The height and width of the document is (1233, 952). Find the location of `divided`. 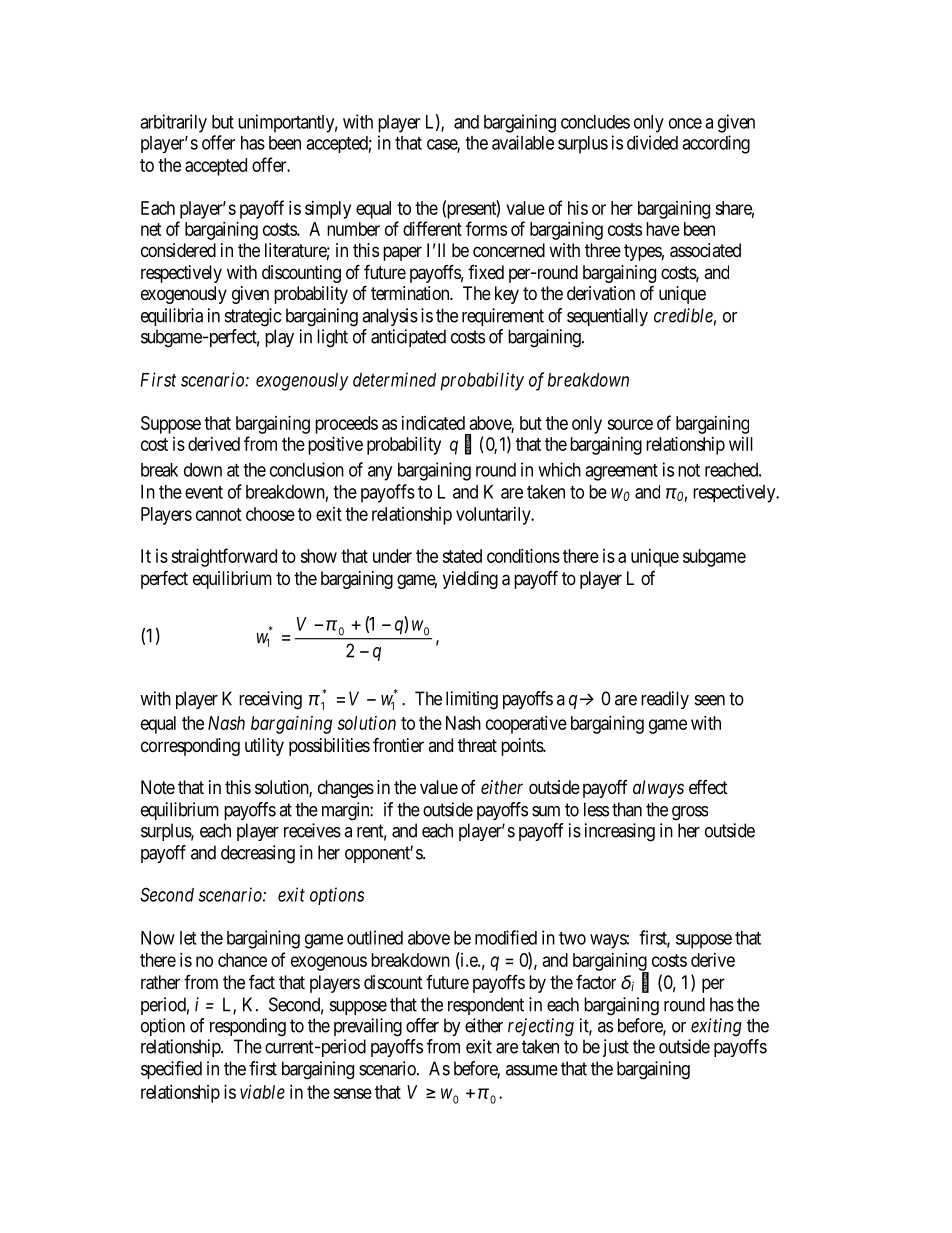

divided is located at coordinates (652, 142).
